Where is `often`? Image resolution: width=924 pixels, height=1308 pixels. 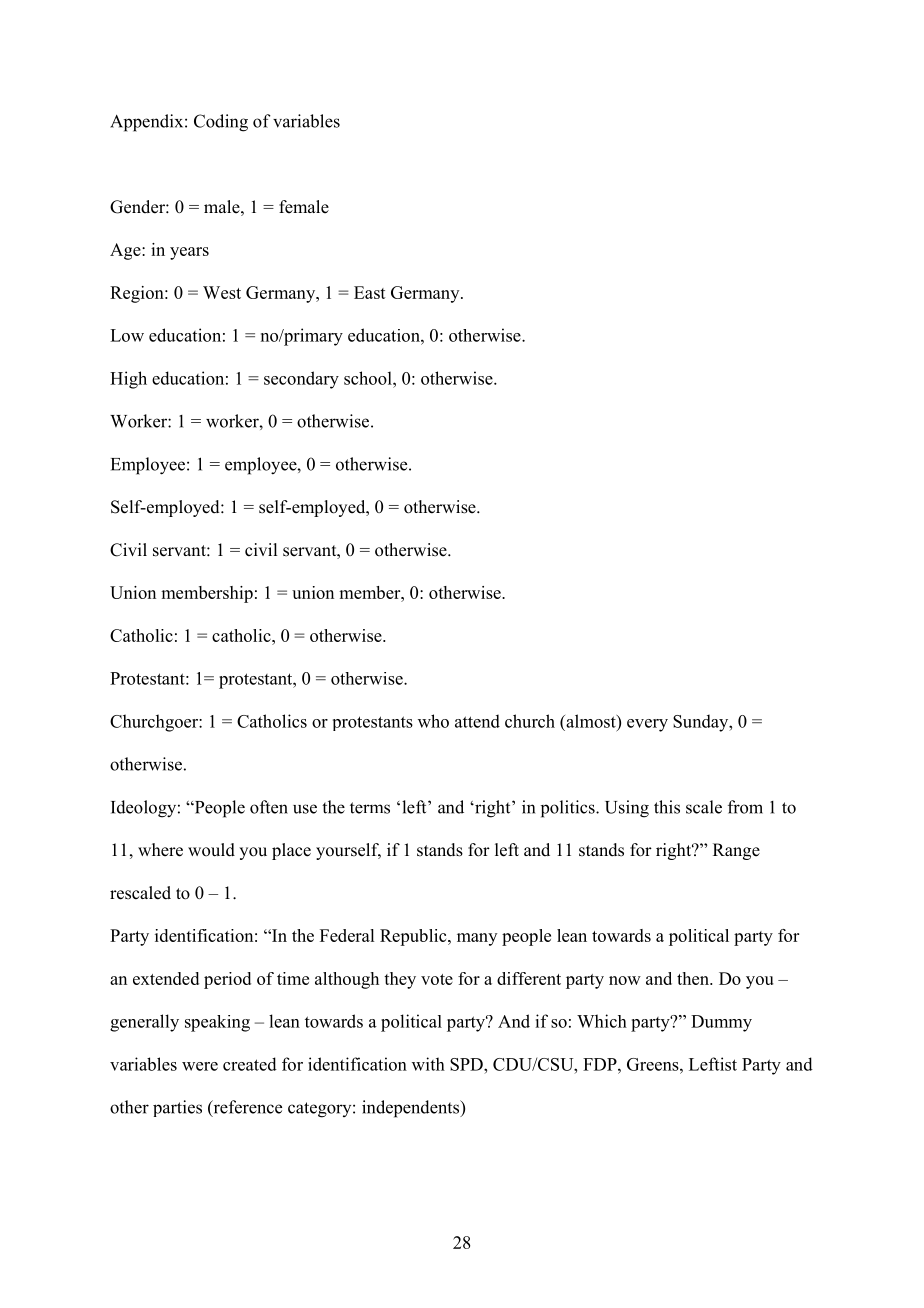 often is located at coordinates (269, 807).
